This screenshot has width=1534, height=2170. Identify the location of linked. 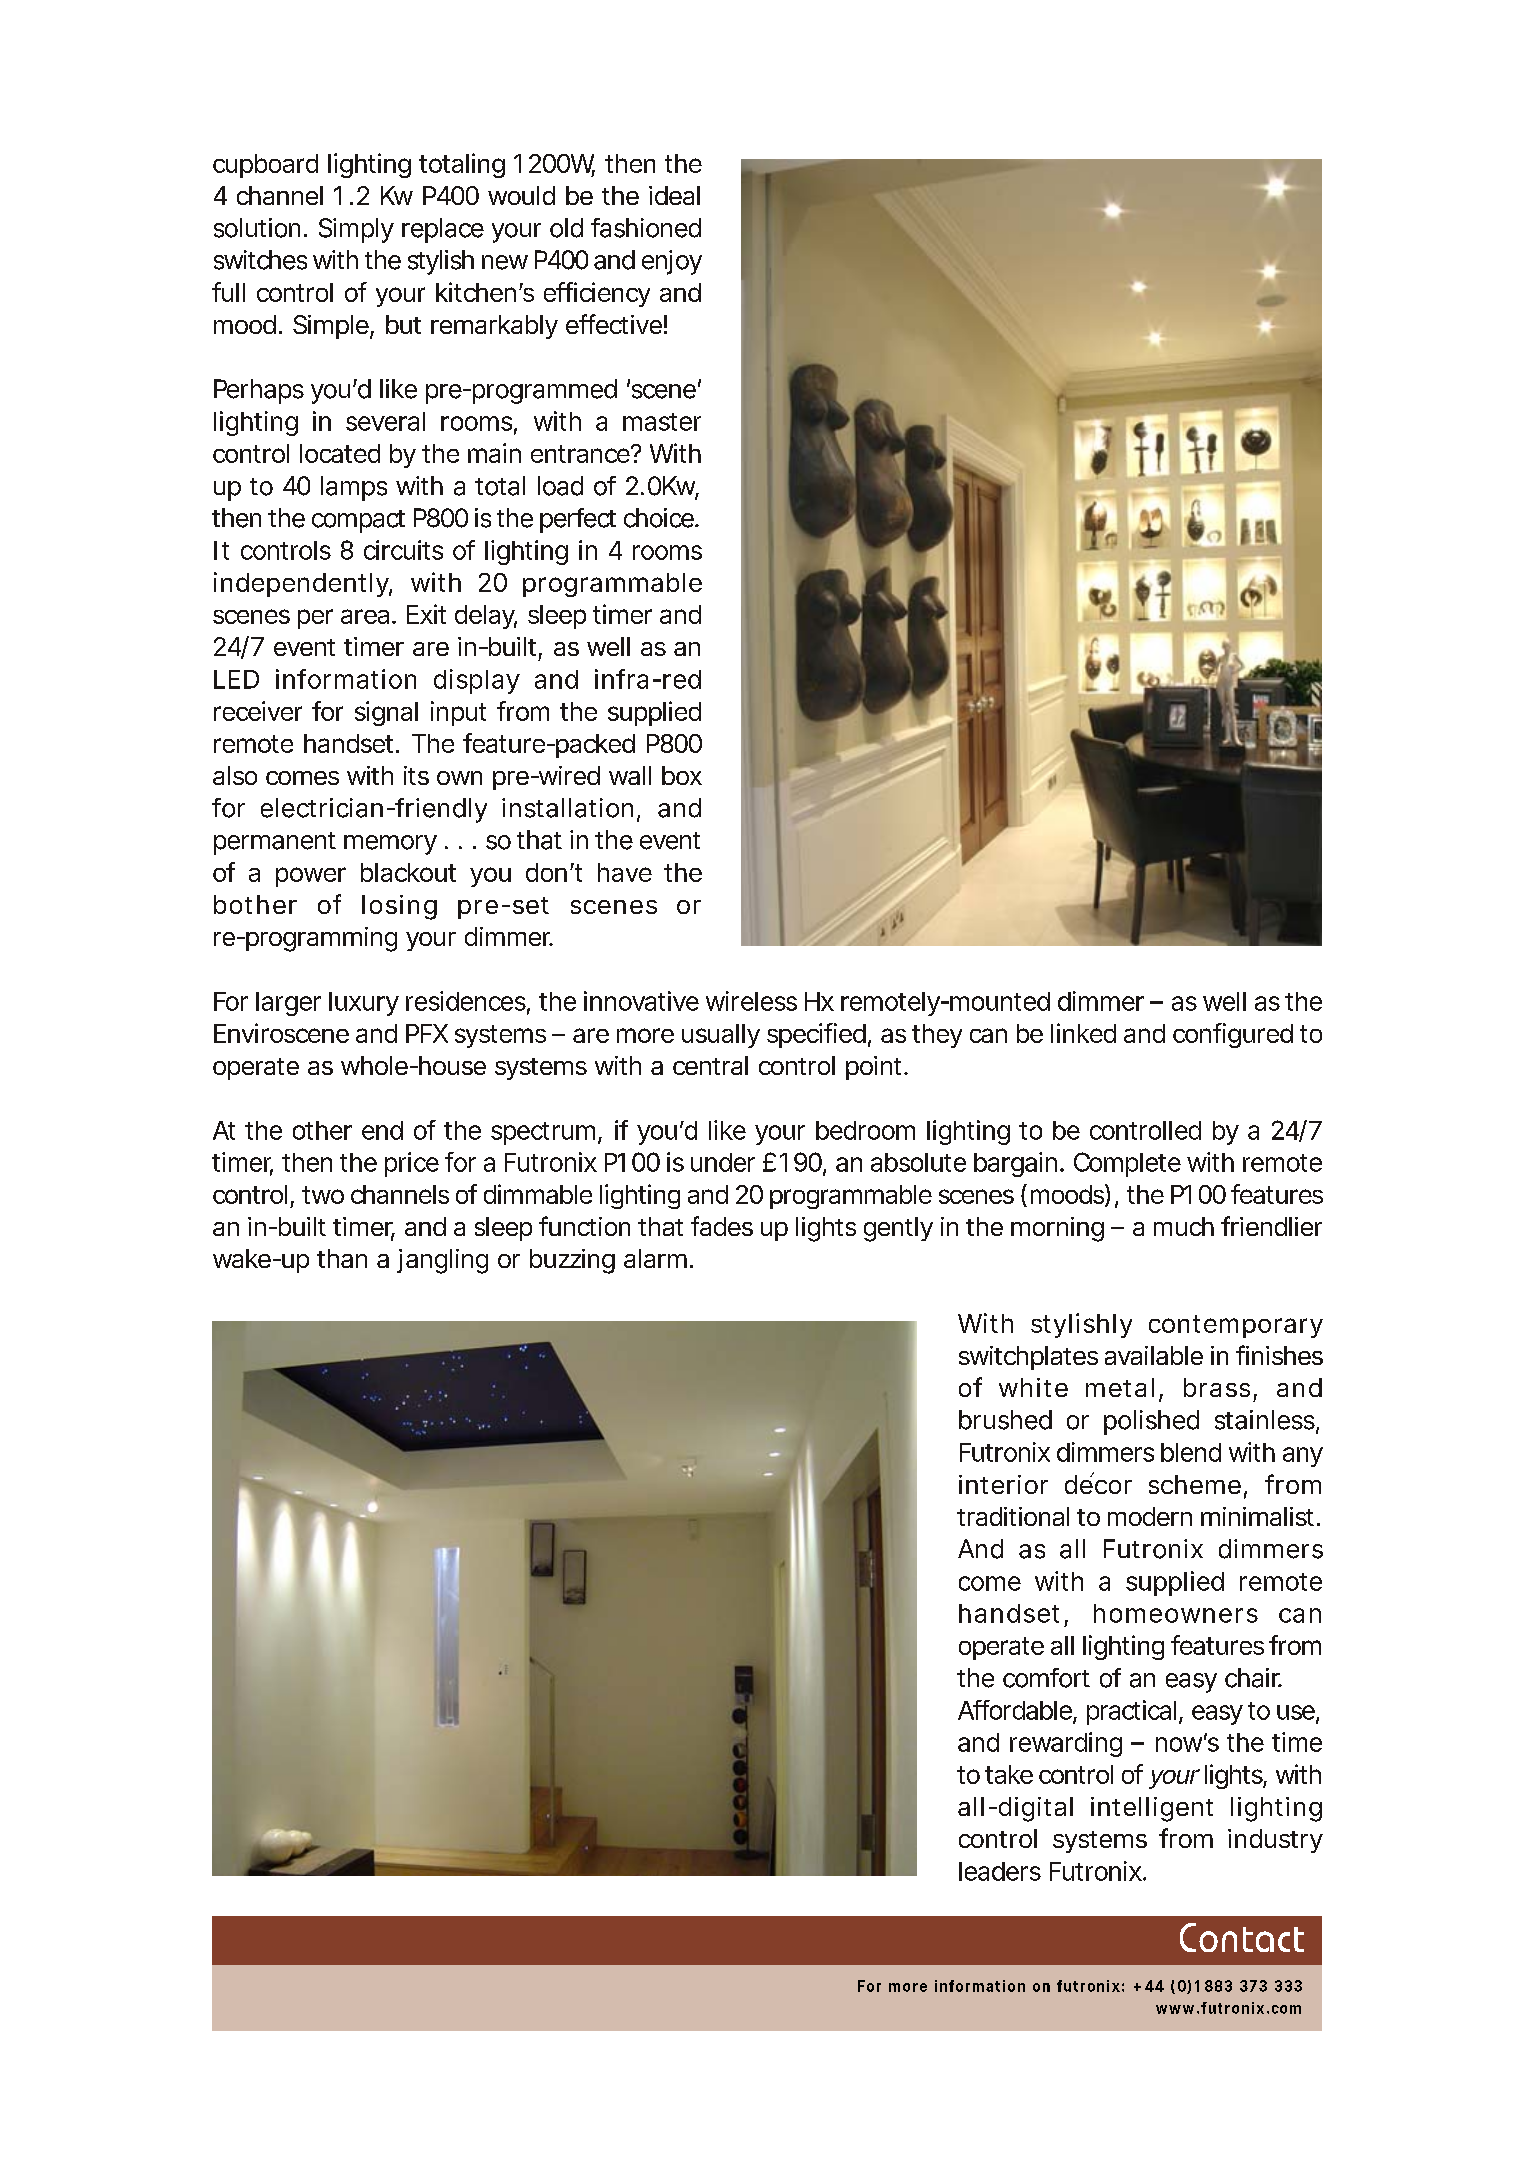
(1083, 1033).
